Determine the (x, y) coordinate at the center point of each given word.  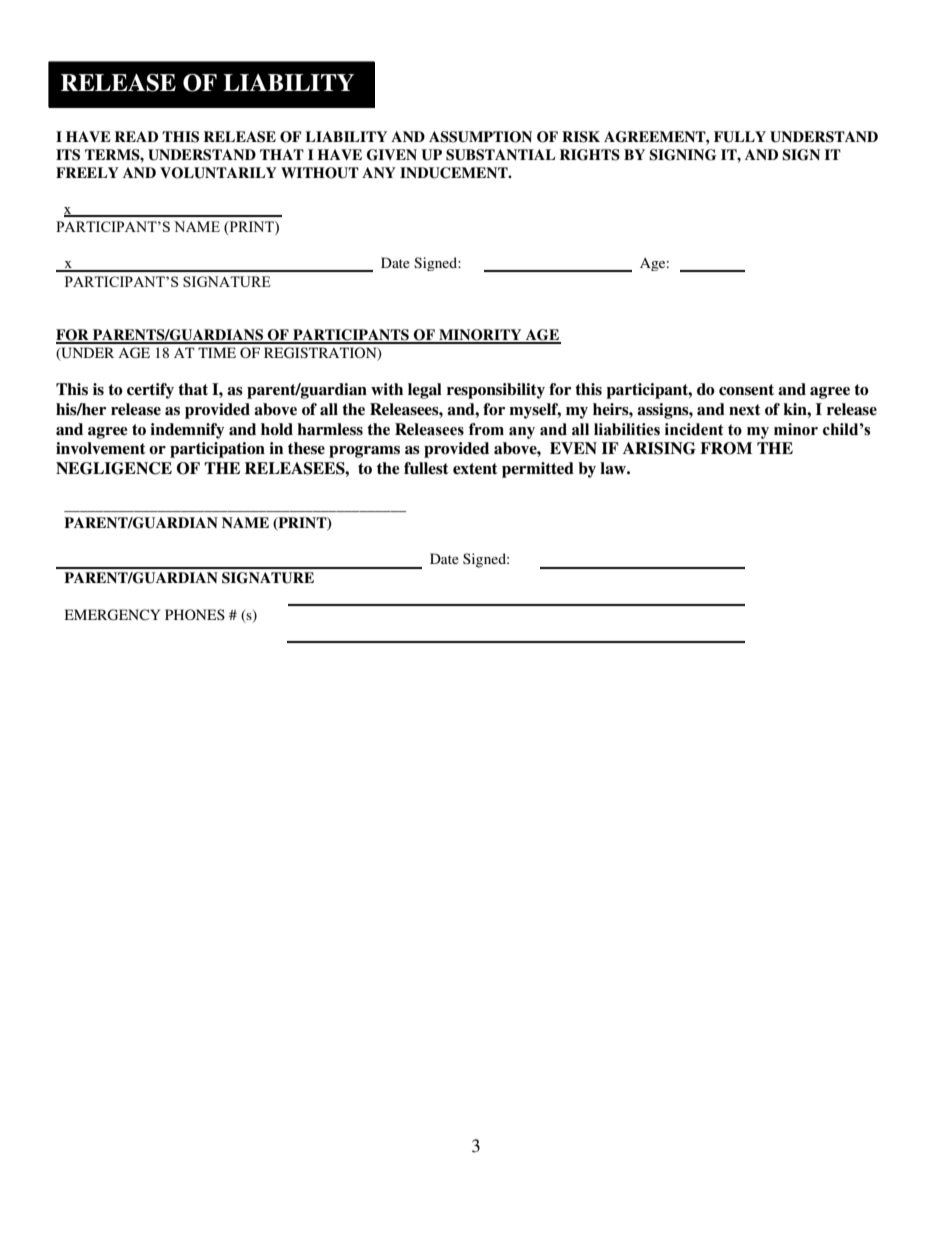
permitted (538, 470)
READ (136, 136)
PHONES (195, 615)
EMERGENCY (112, 615)
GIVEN (392, 155)
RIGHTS (590, 155)
